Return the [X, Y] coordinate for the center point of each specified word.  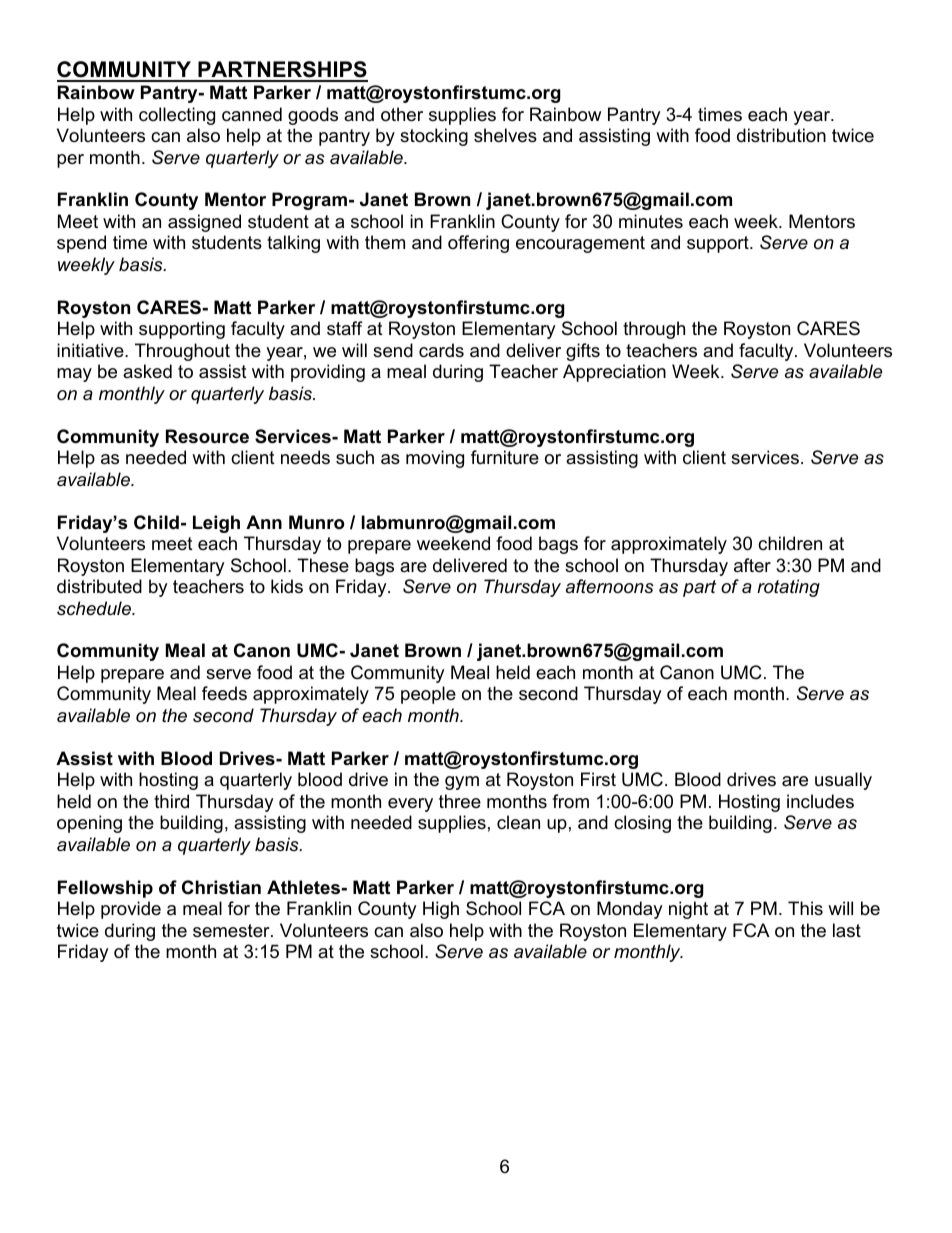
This [805, 908]
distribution [781, 135]
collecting [177, 116]
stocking [434, 137]
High [441, 910]
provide [131, 910]
